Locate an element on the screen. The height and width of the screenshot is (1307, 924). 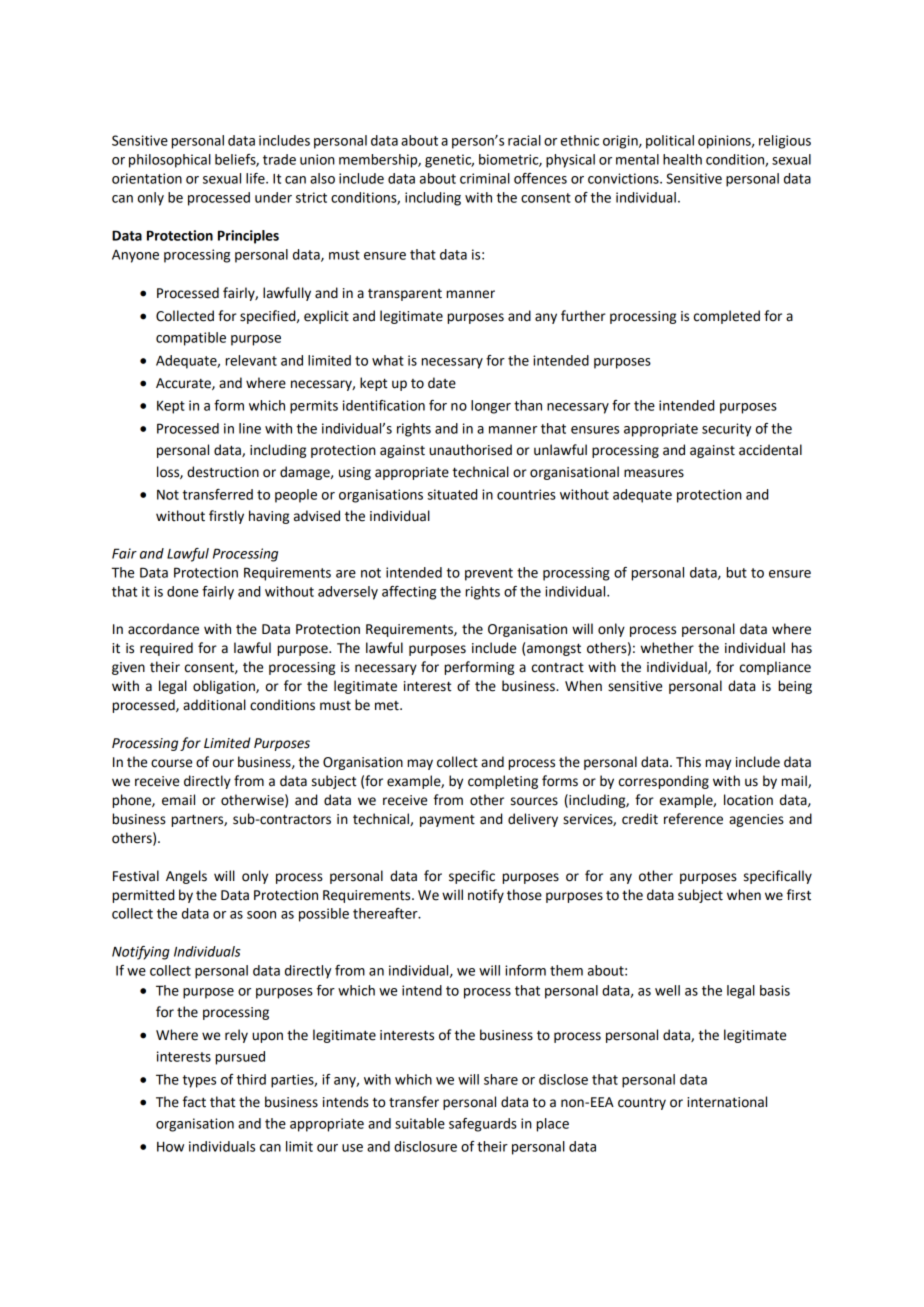
health is located at coordinates (682, 159).
